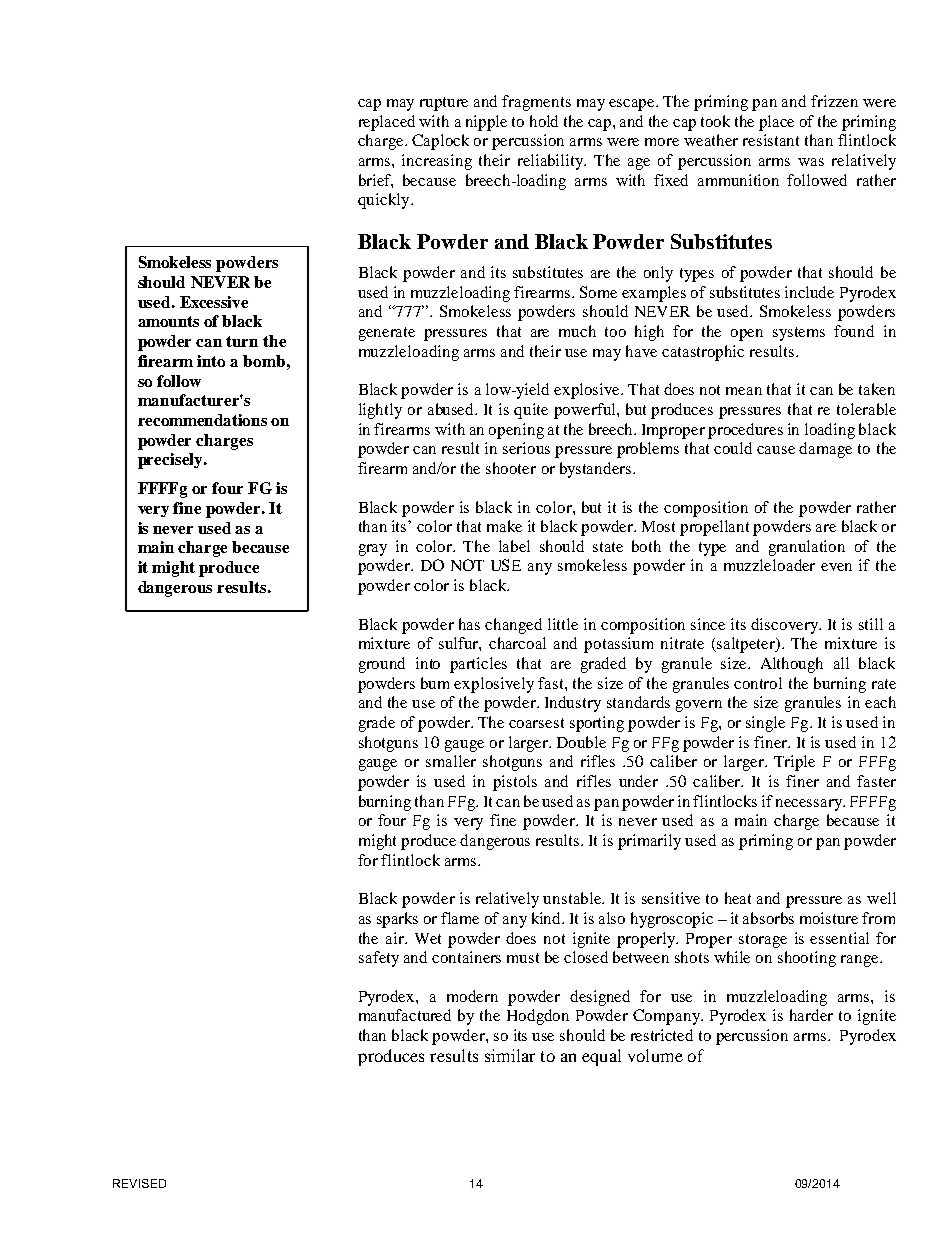 The height and width of the document is (1233, 952). Describe the element at coordinates (382, 665) in the document. I see `ground` at that location.
